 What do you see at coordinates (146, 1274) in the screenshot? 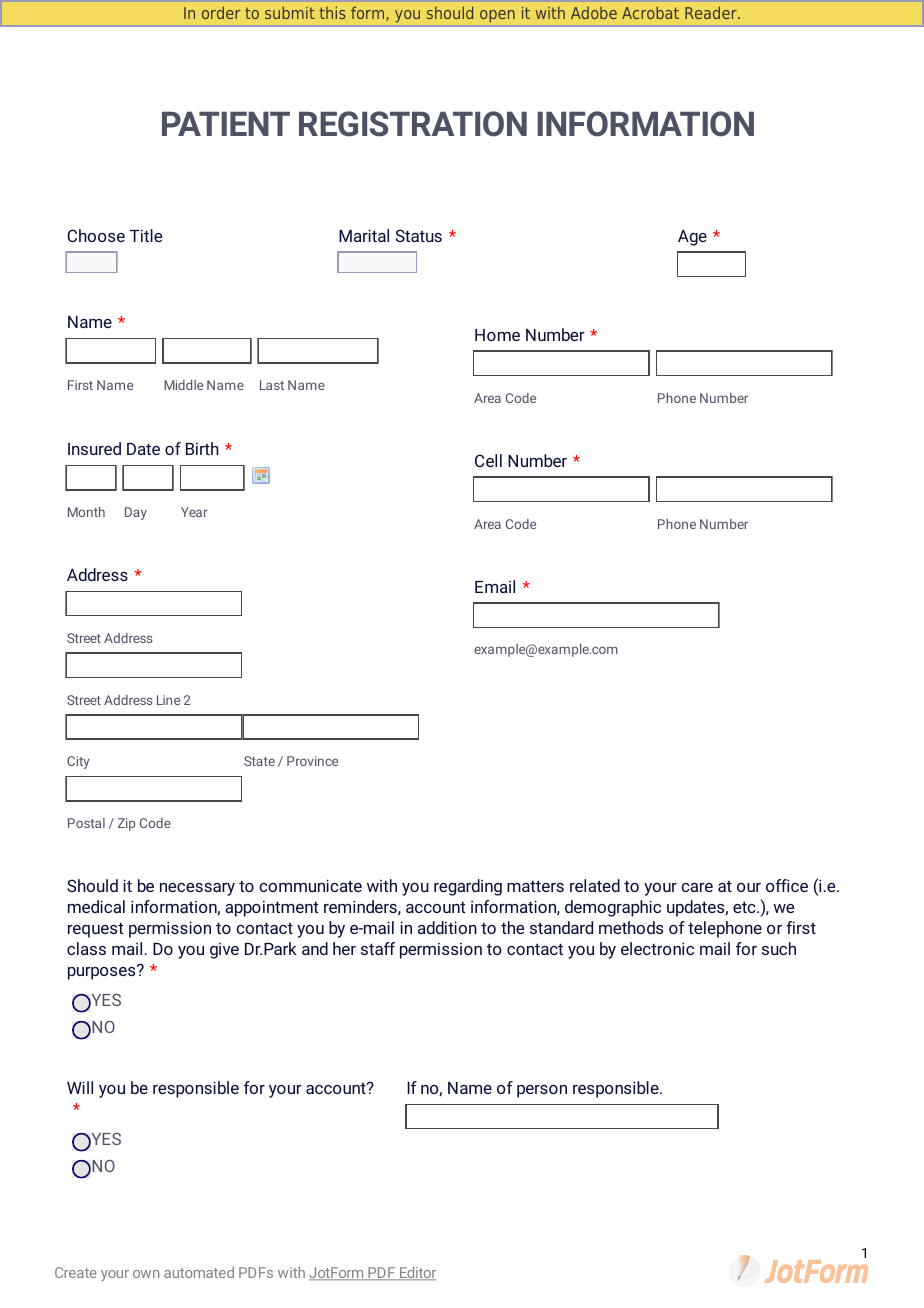
I see `own` at bounding box center [146, 1274].
